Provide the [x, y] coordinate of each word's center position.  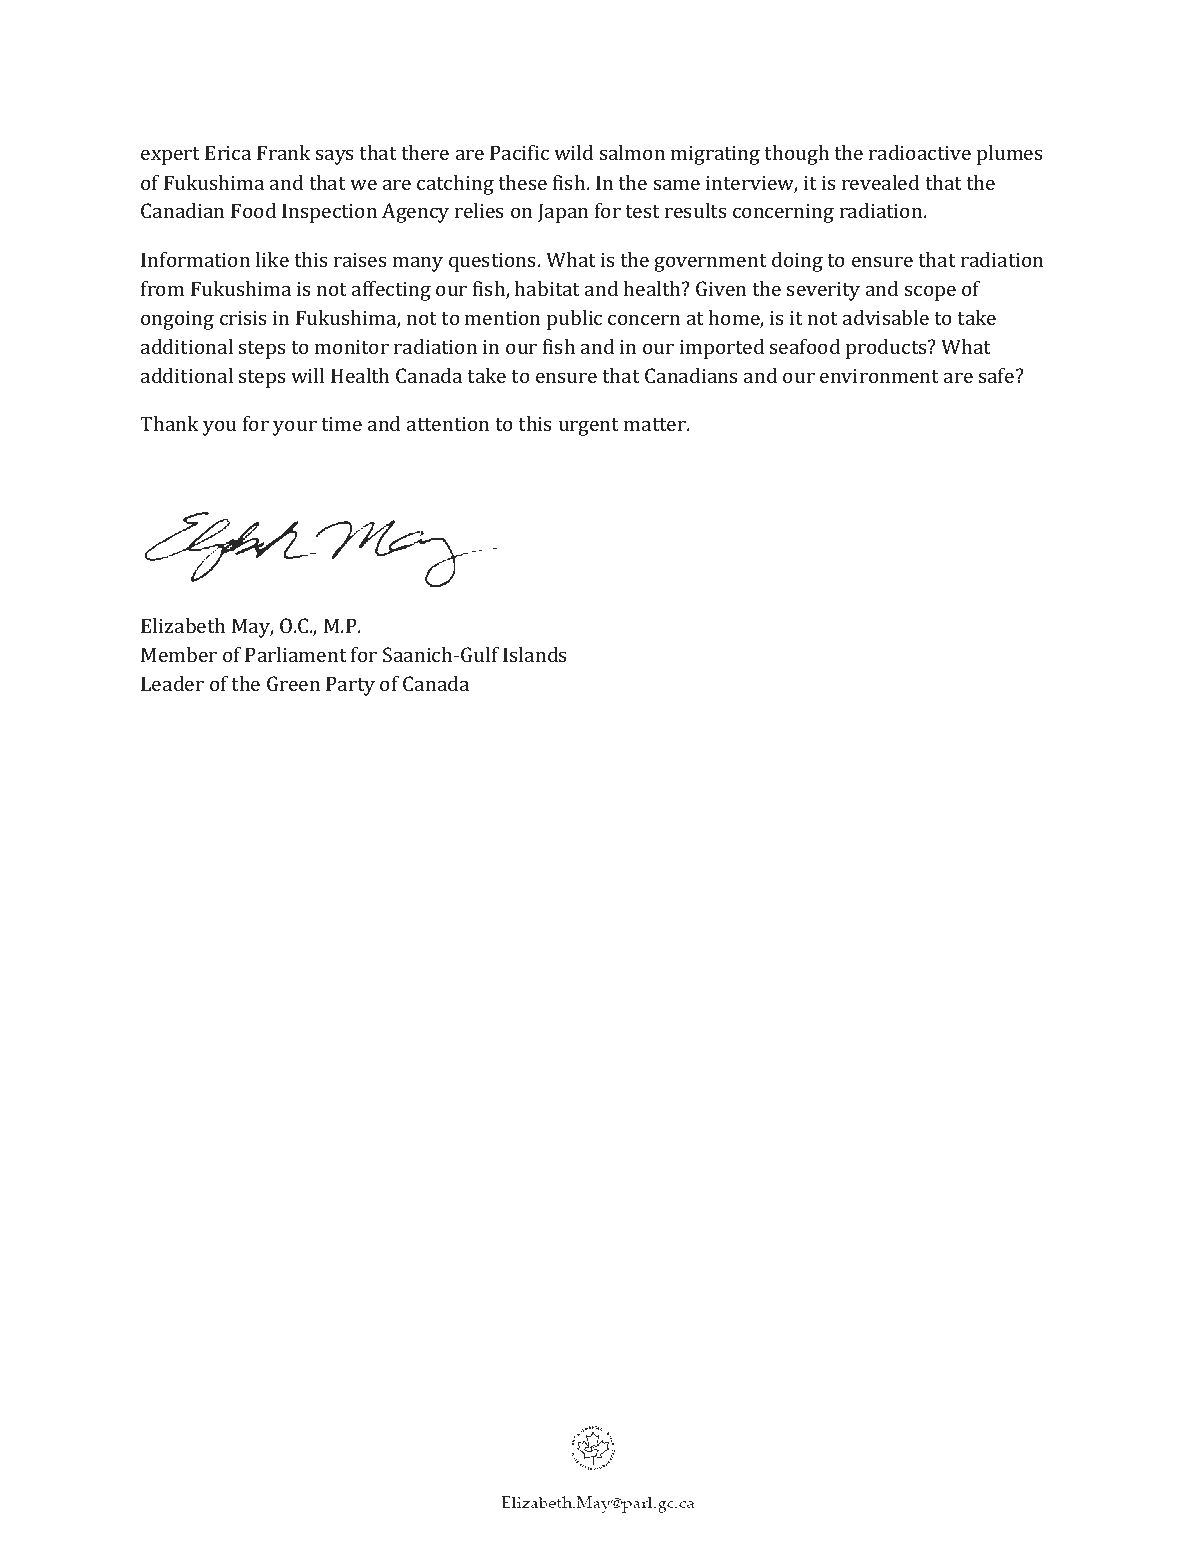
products [887, 349]
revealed [880, 182]
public [574, 320]
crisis [243, 318]
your [295, 428]
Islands [534, 654]
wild [573, 152]
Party [350, 686]
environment [879, 376]
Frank [284, 152]
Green [293, 683]
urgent [588, 427]
